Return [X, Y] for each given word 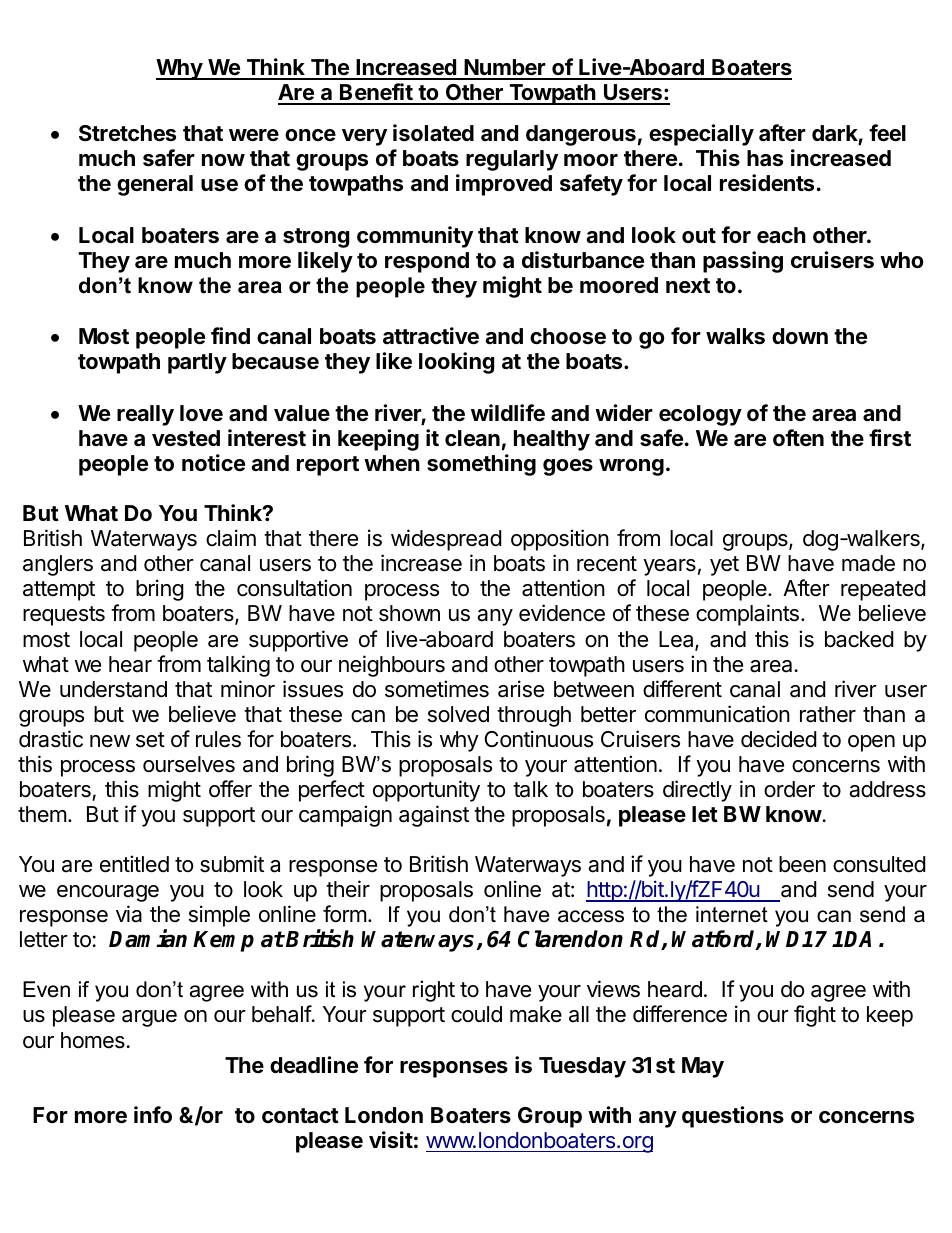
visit [391, 1140]
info [153, 1114]
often [798, 437]
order [789, 789]
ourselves [189, 764]
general [155, 185]
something [481, 465]
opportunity [426, 791]
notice [213, 463]
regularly [512, 160]
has [765, 158]
